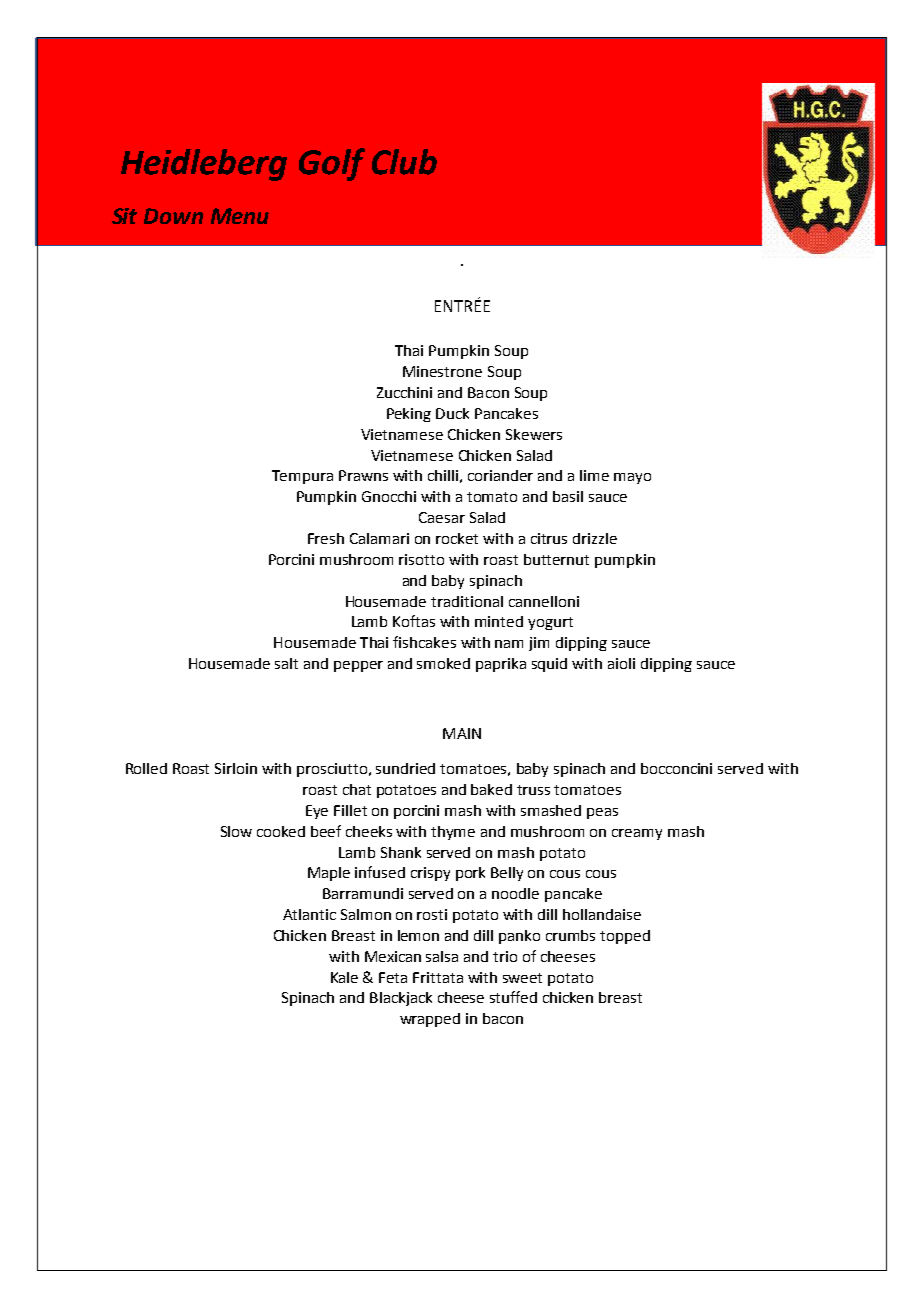 The width and height of the page is (924, 1308). I want to click on Club, so click(404, 162).
